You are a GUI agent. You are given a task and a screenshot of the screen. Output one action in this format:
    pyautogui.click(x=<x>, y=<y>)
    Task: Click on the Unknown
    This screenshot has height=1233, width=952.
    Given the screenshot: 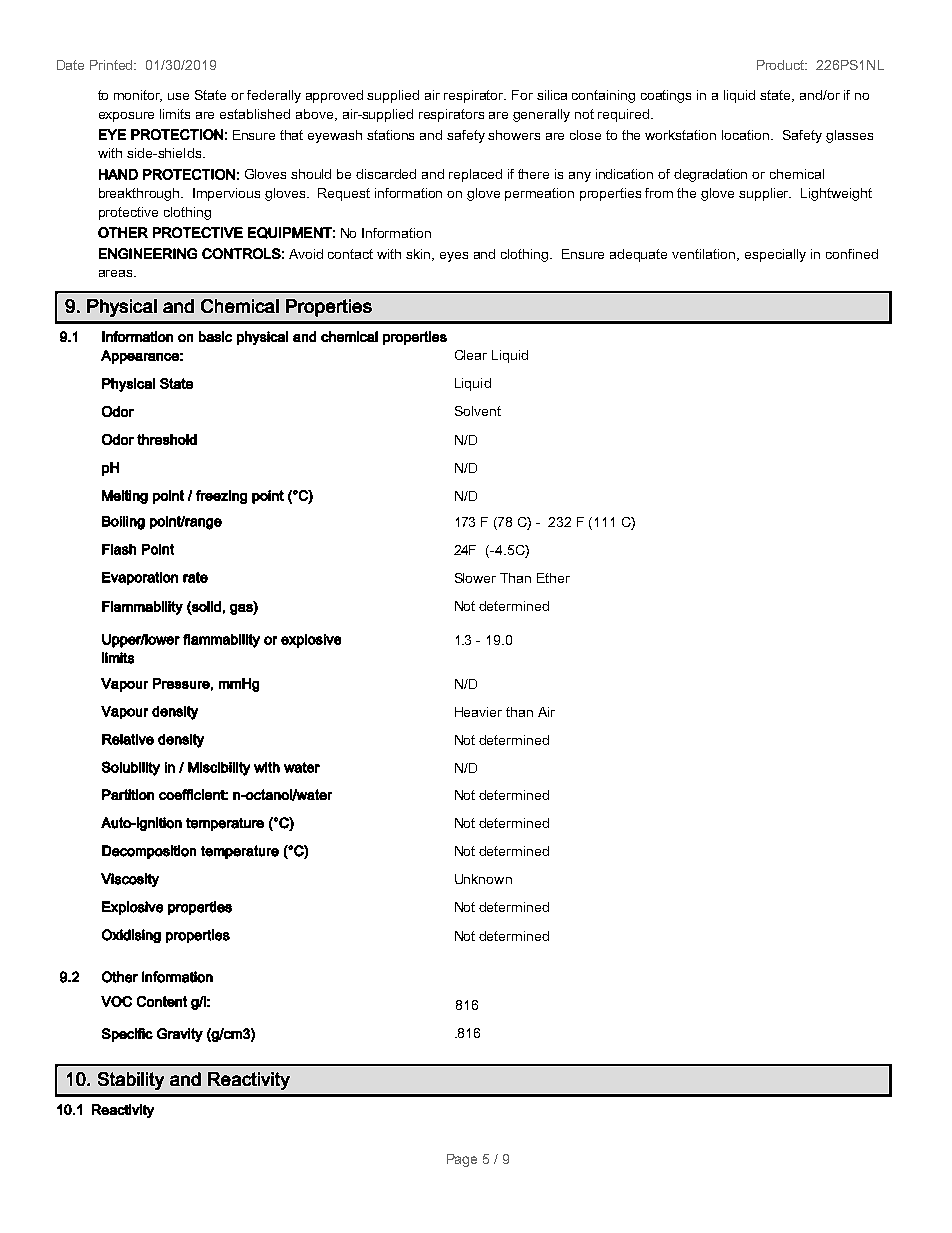 What is the action you would take?
    pyautogui.click(x=483, y=879)
